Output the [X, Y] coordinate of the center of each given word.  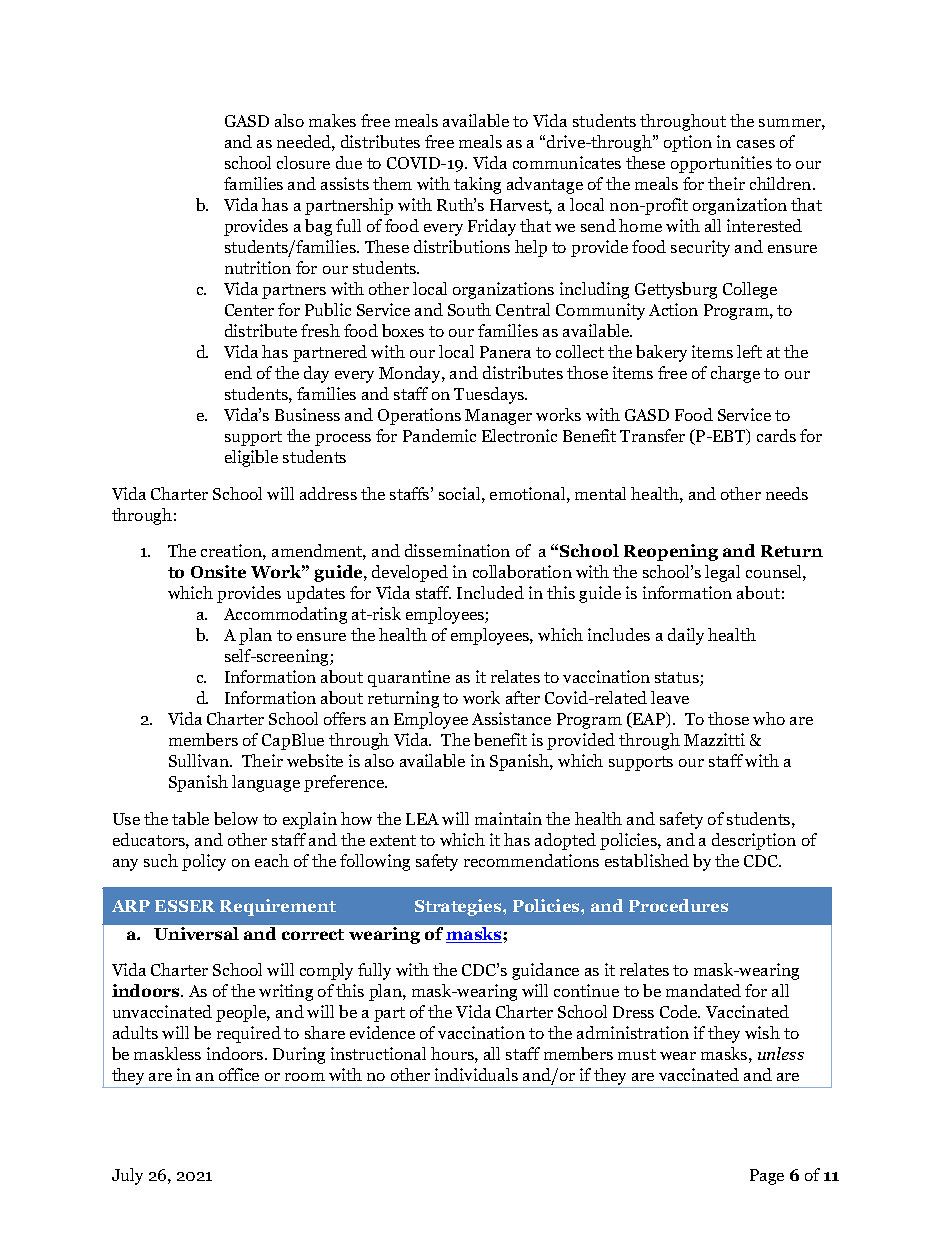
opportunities [721, 164]
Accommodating [285, 615]
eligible [251, 458]
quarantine [409, 678]
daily [686, 636]
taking [477, 185]
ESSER [185, 906]
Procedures [678, 905]
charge [735, 374]
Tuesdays [490, 395]
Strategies [459, 907]
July [127, 1176]
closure [303, 162]
